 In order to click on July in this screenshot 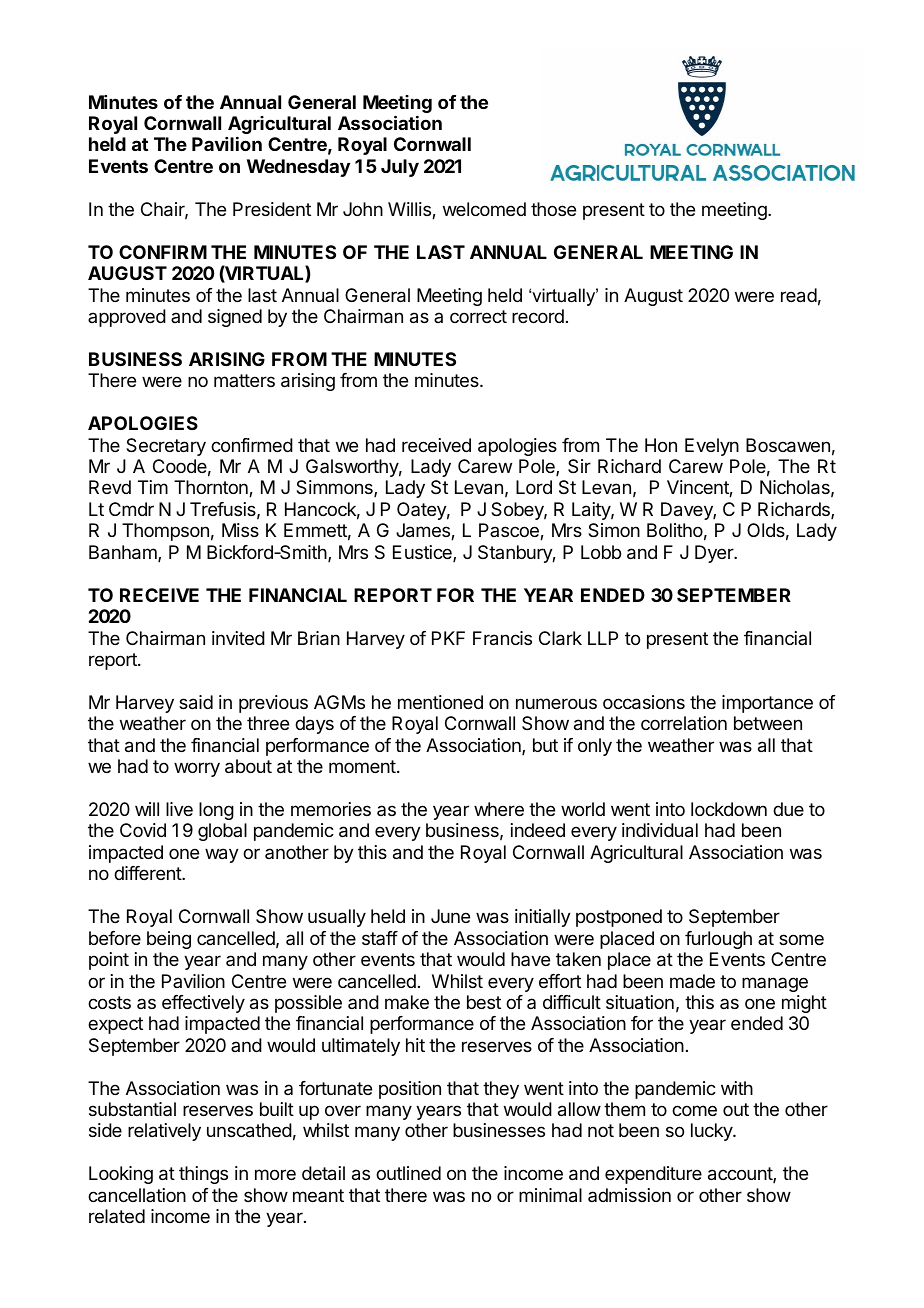, I will do `click(400, 168)`.
